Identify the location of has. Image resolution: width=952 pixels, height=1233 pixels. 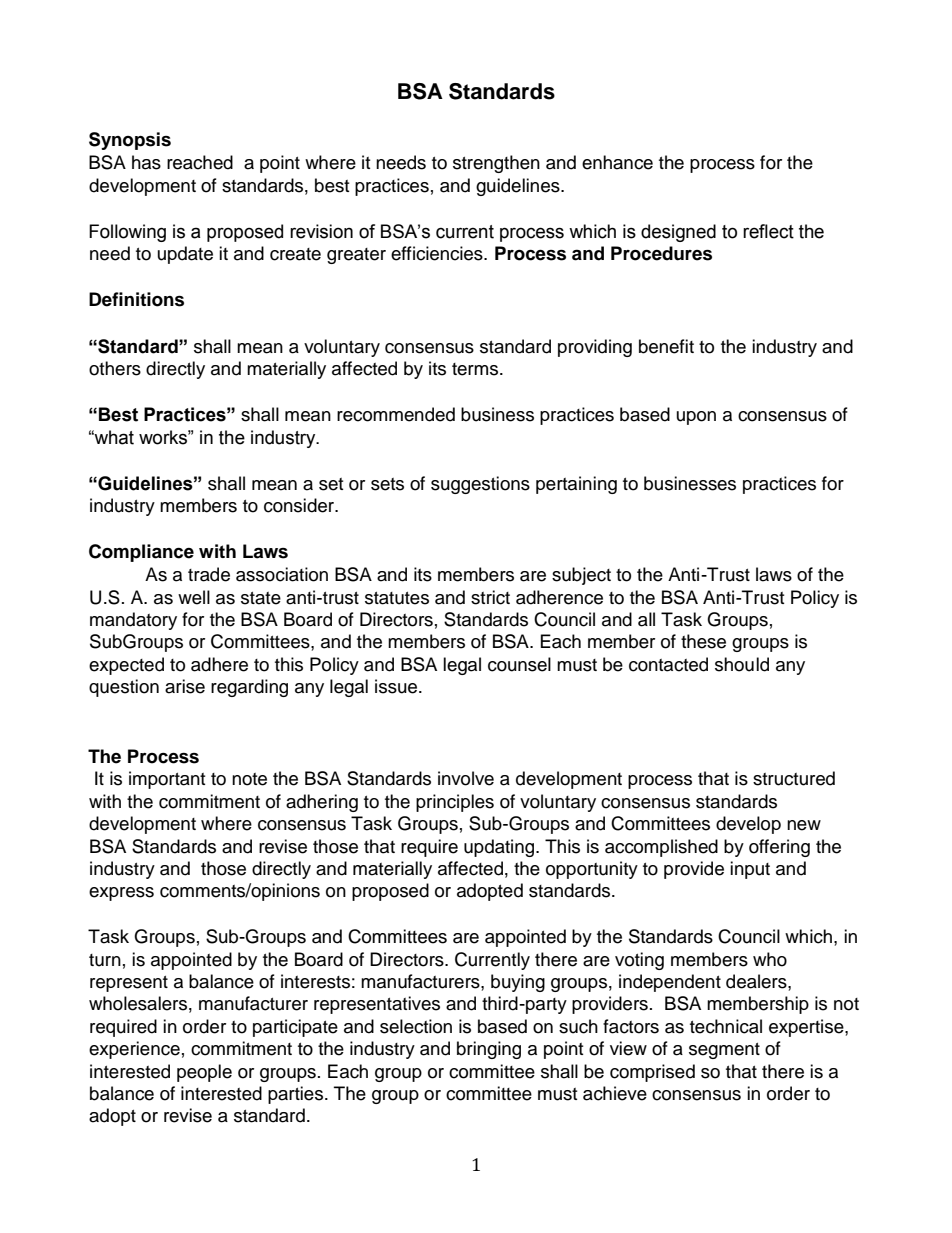
(146, 162).
